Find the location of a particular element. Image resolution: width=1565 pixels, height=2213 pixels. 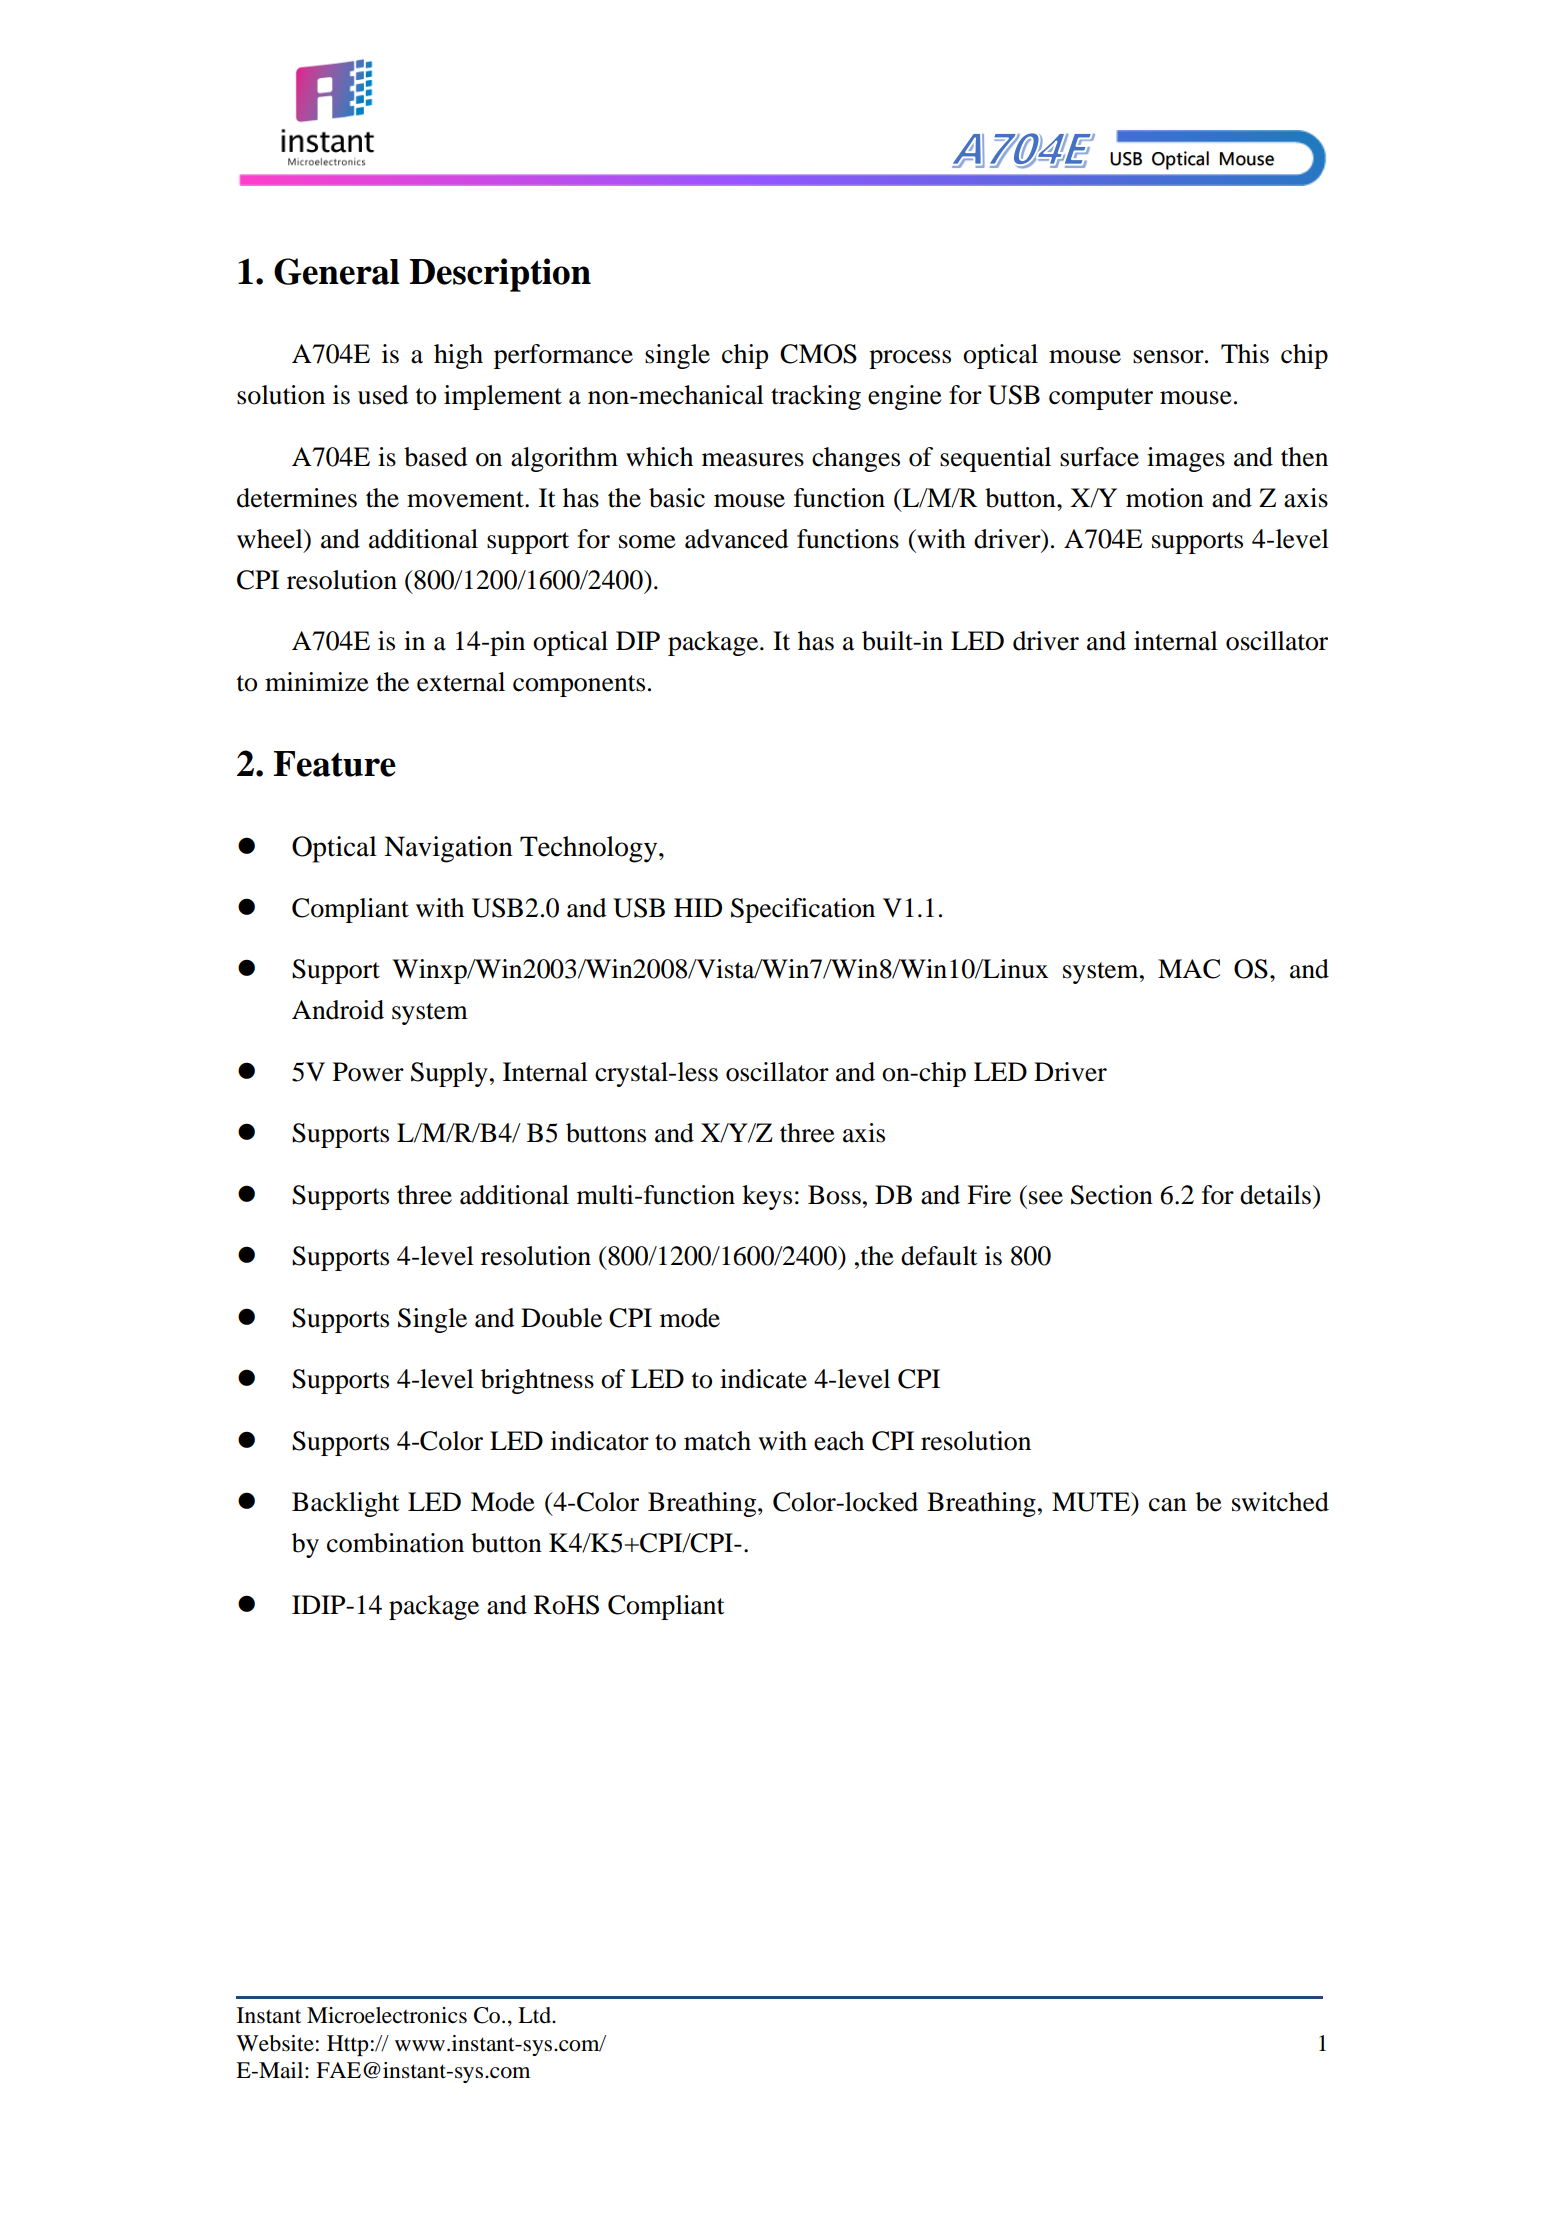

CMOS is located at coordinates (818, 354).
